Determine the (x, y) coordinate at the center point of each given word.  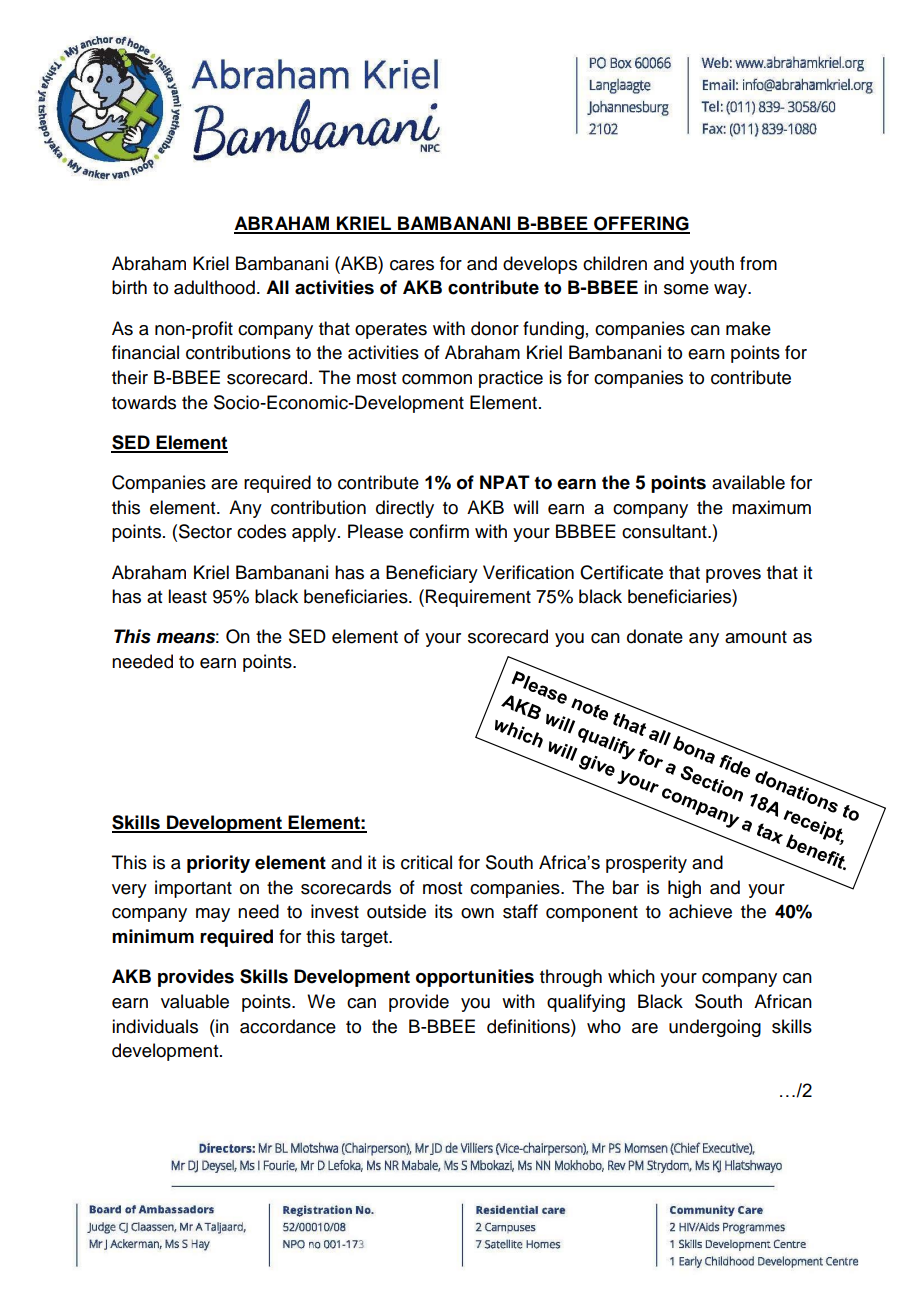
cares (412, 265)
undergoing (715, 1028)
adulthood (214, 287)
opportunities (475, 978)
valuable (195, 1001)
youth (712, 265)
